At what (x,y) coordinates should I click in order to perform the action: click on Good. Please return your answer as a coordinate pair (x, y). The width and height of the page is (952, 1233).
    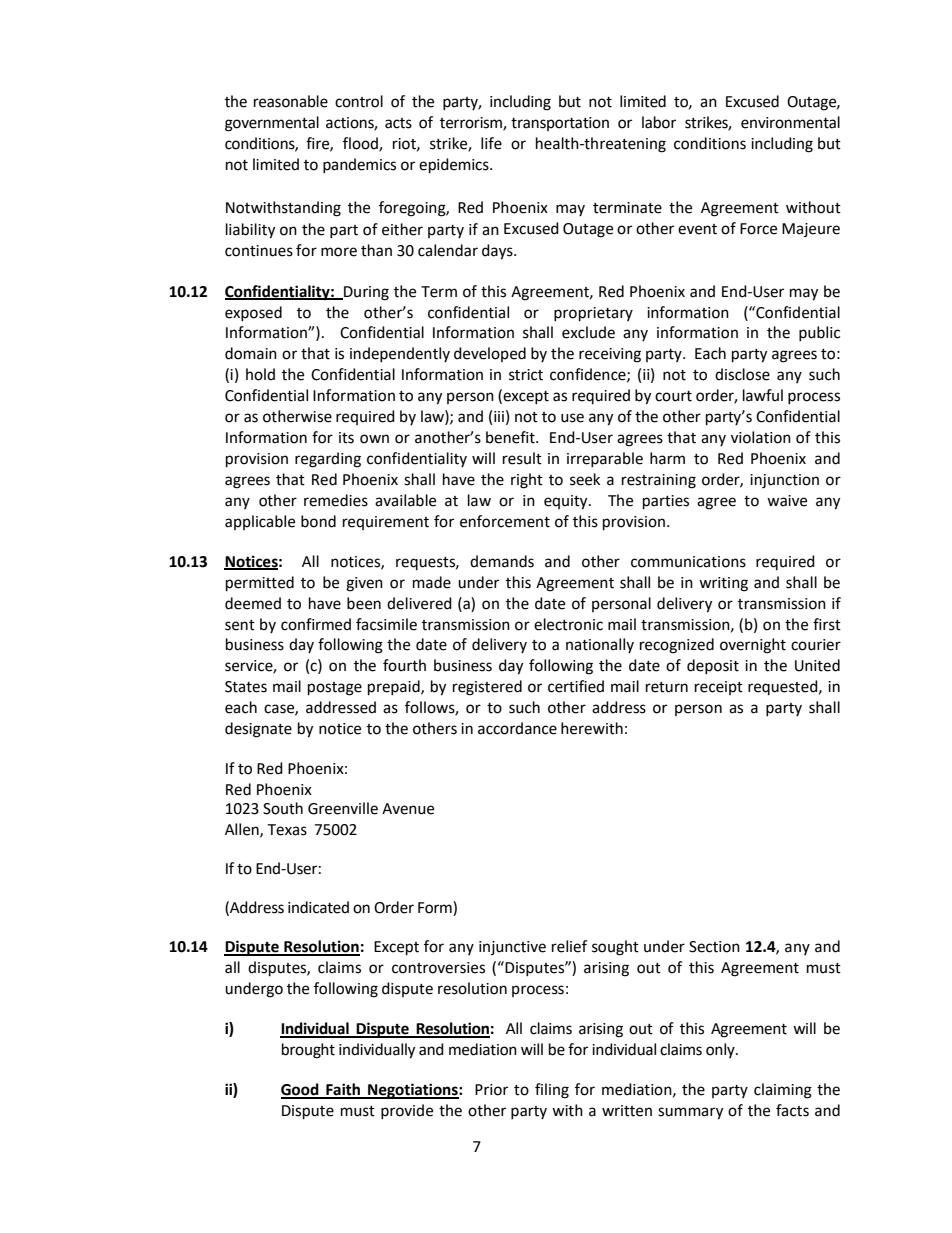
    Looking at the image, I should click on (301, 1090).
